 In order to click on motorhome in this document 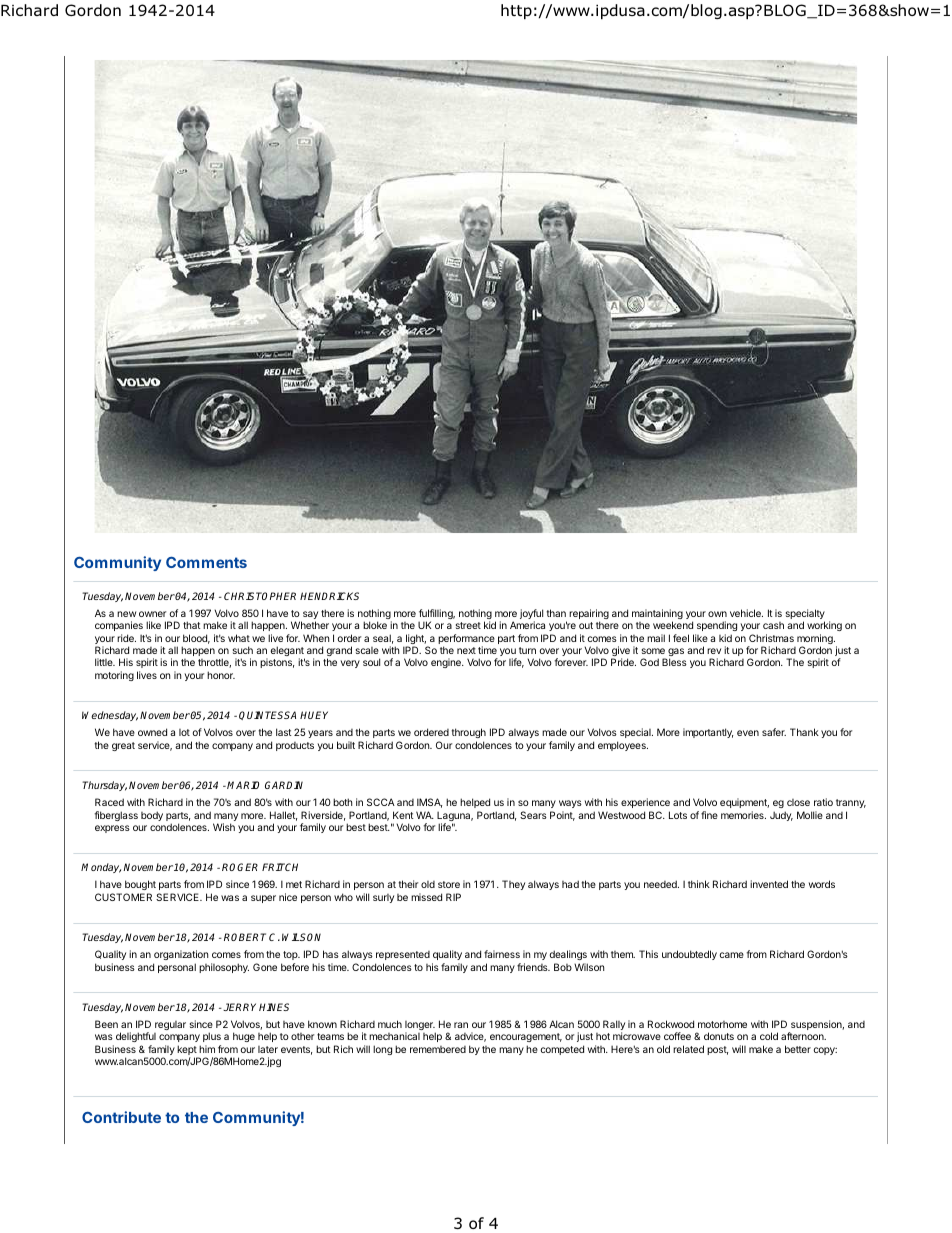, I will do `click(722, 1024)`.
